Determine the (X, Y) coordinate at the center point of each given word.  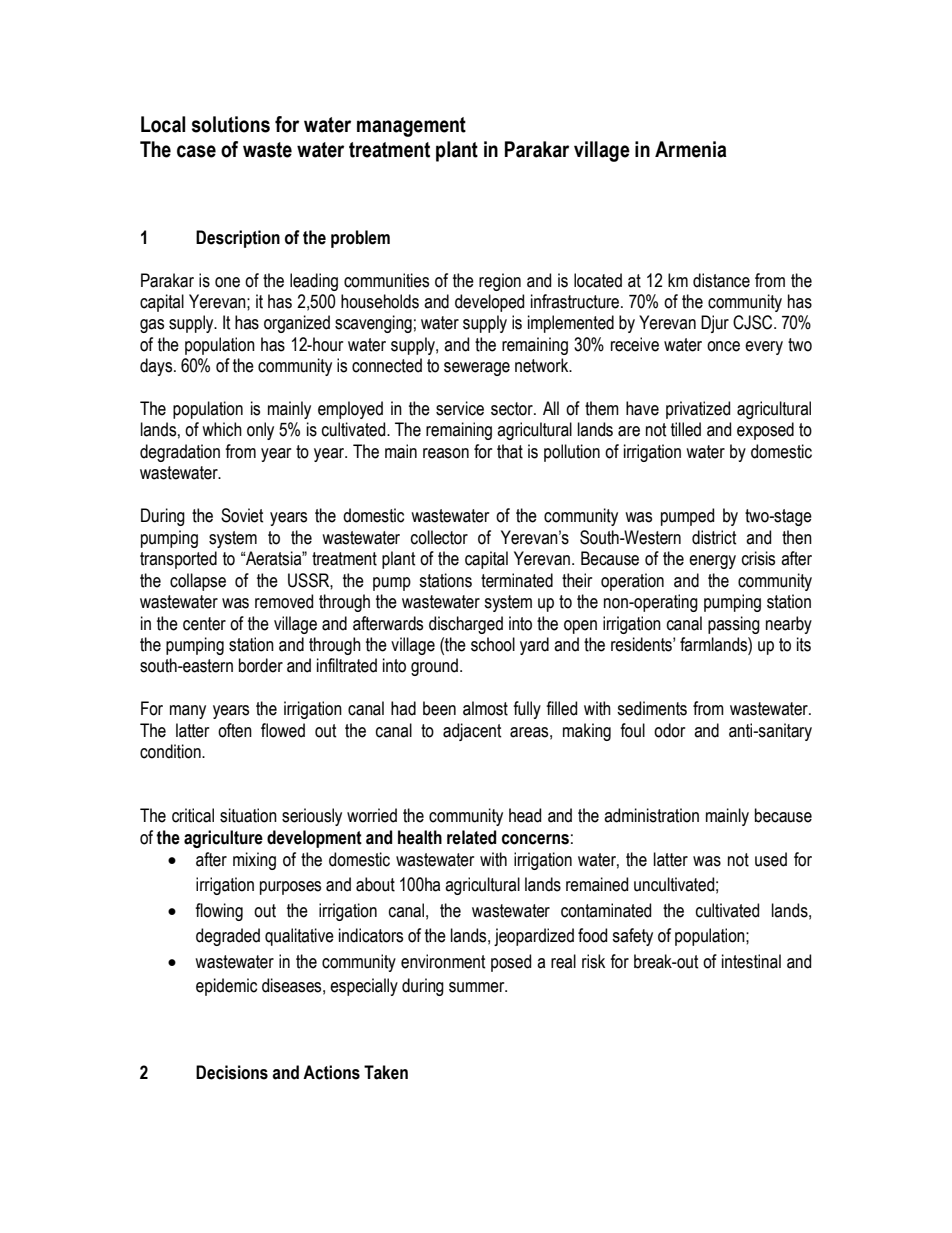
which (222, 429)
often (235, 730)
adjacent (472, 732)
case (196, 151)
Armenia (691, 149)
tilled (686, 429)
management (411, 127)
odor (669, 730)
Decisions (232, 1072)
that (510, 451)
